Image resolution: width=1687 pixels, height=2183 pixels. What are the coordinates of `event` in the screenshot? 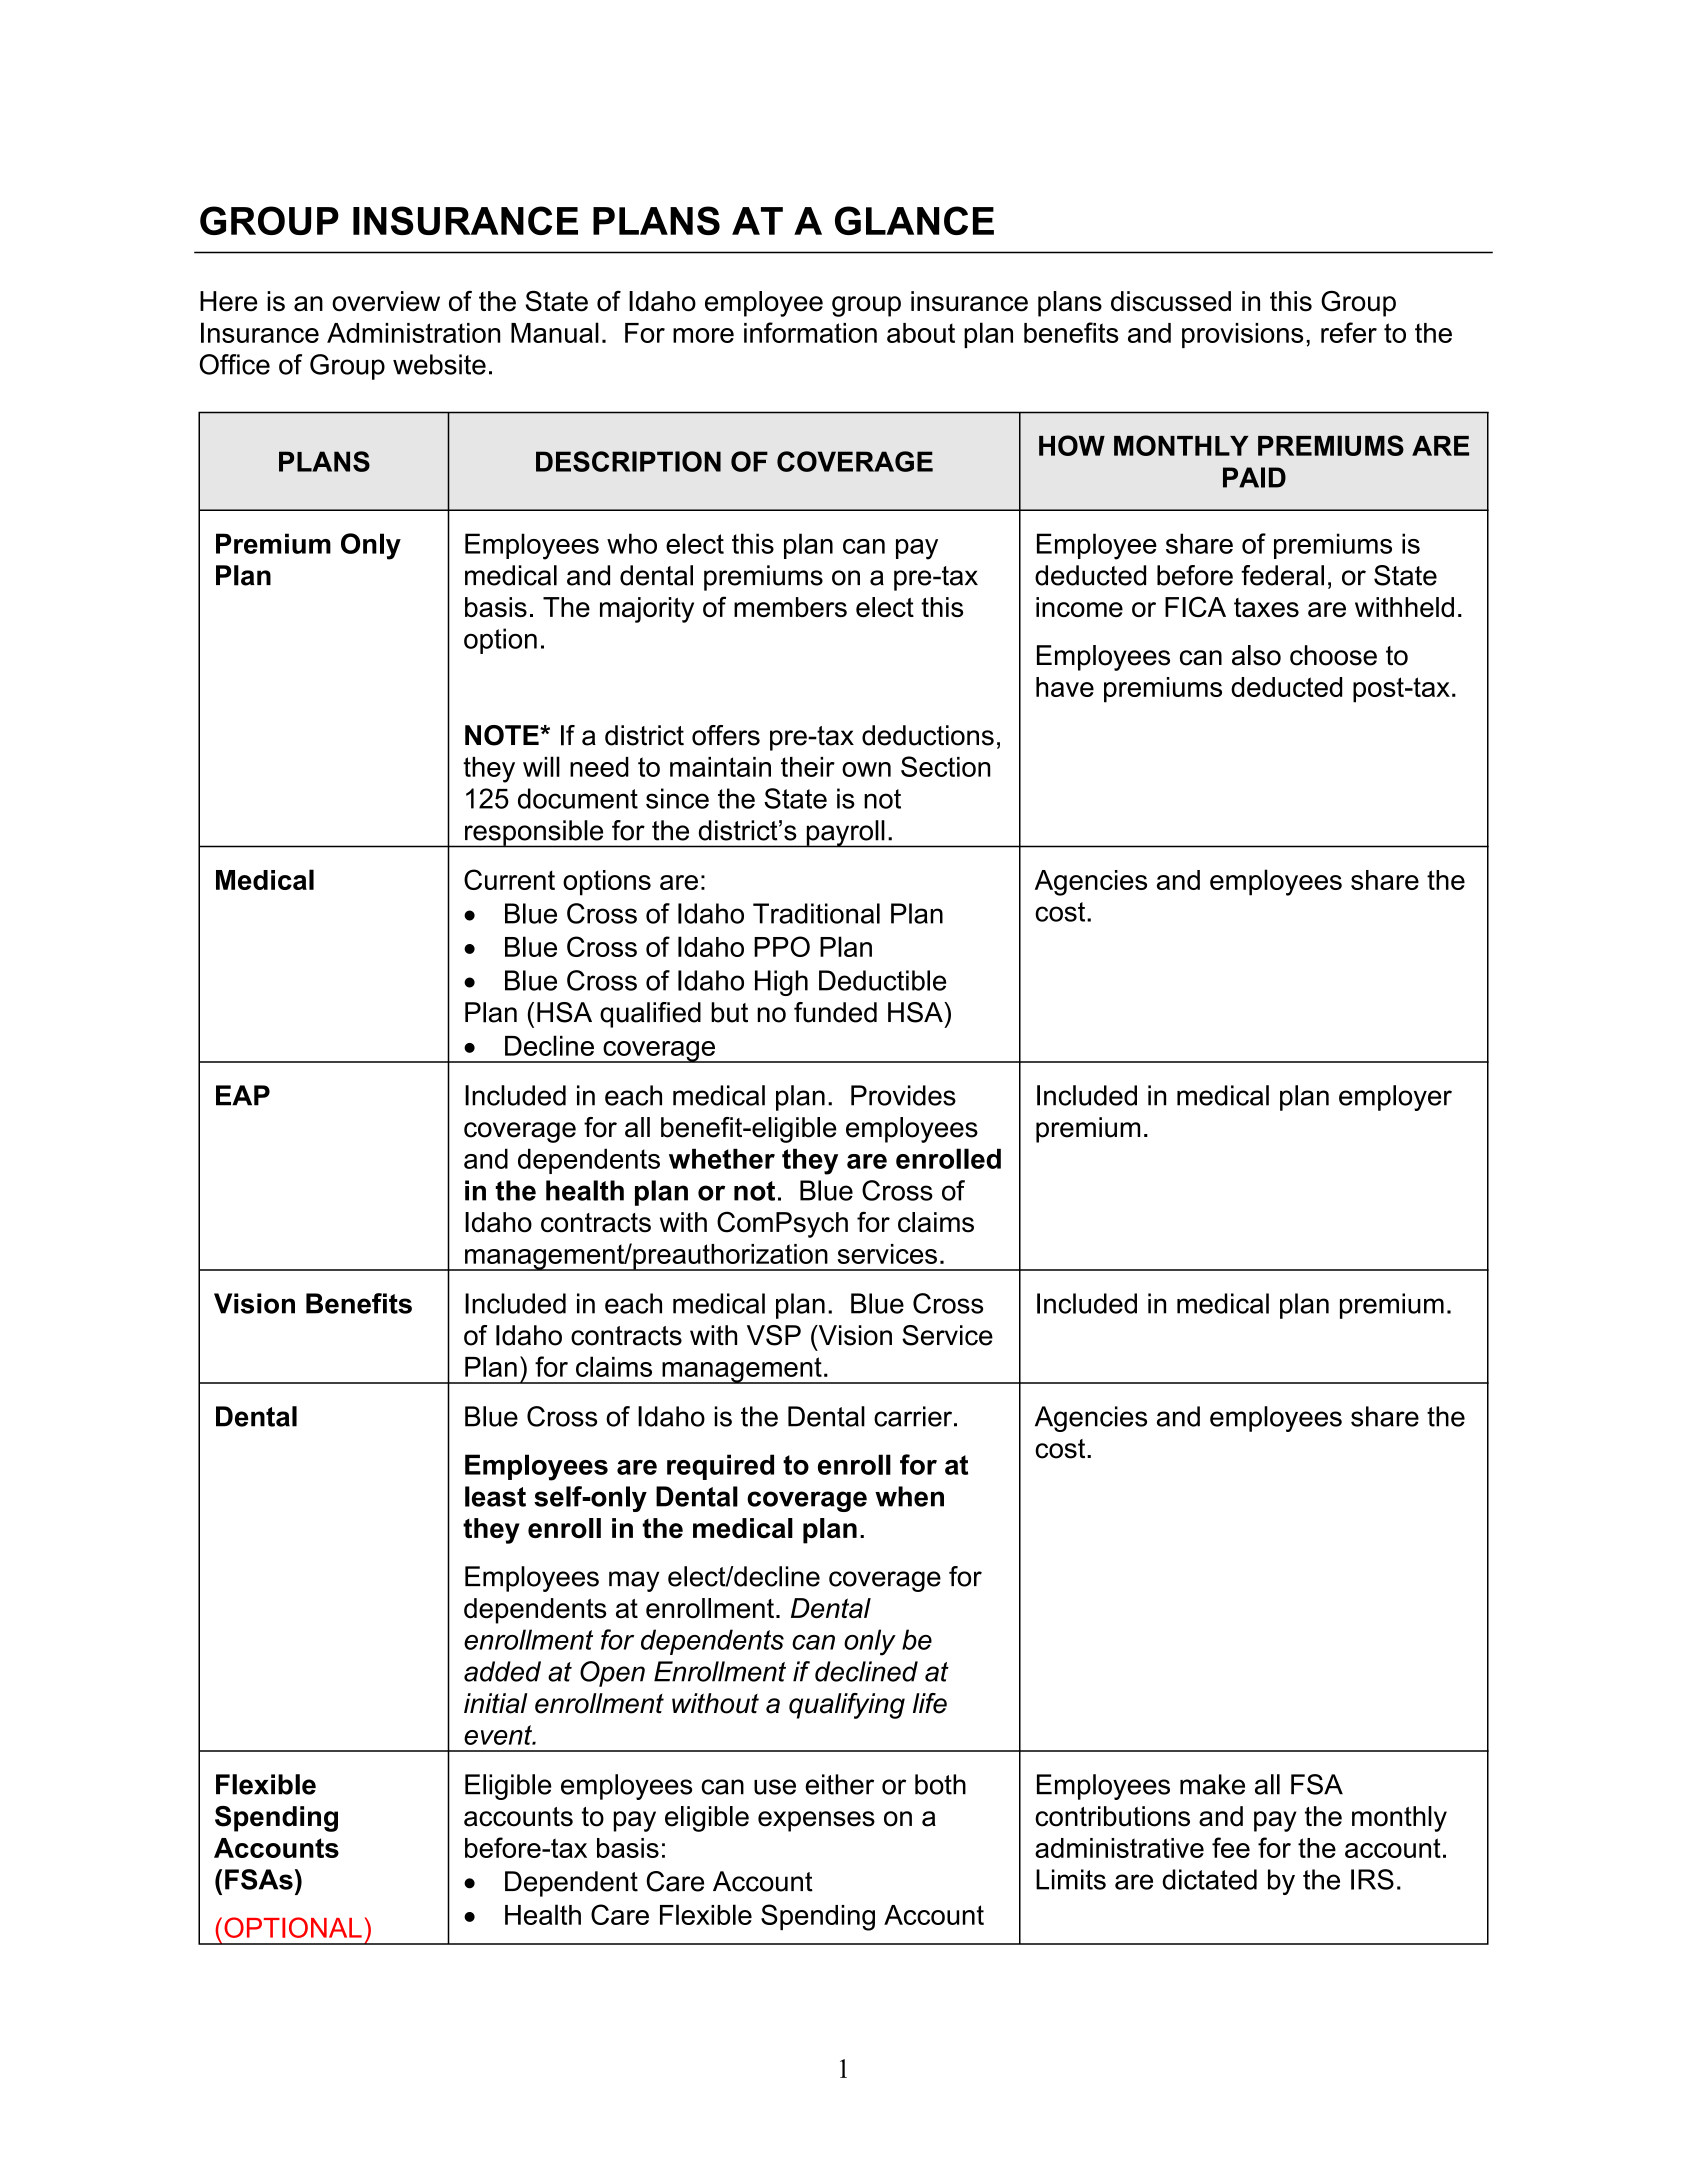 It's located at (499, 1735).
